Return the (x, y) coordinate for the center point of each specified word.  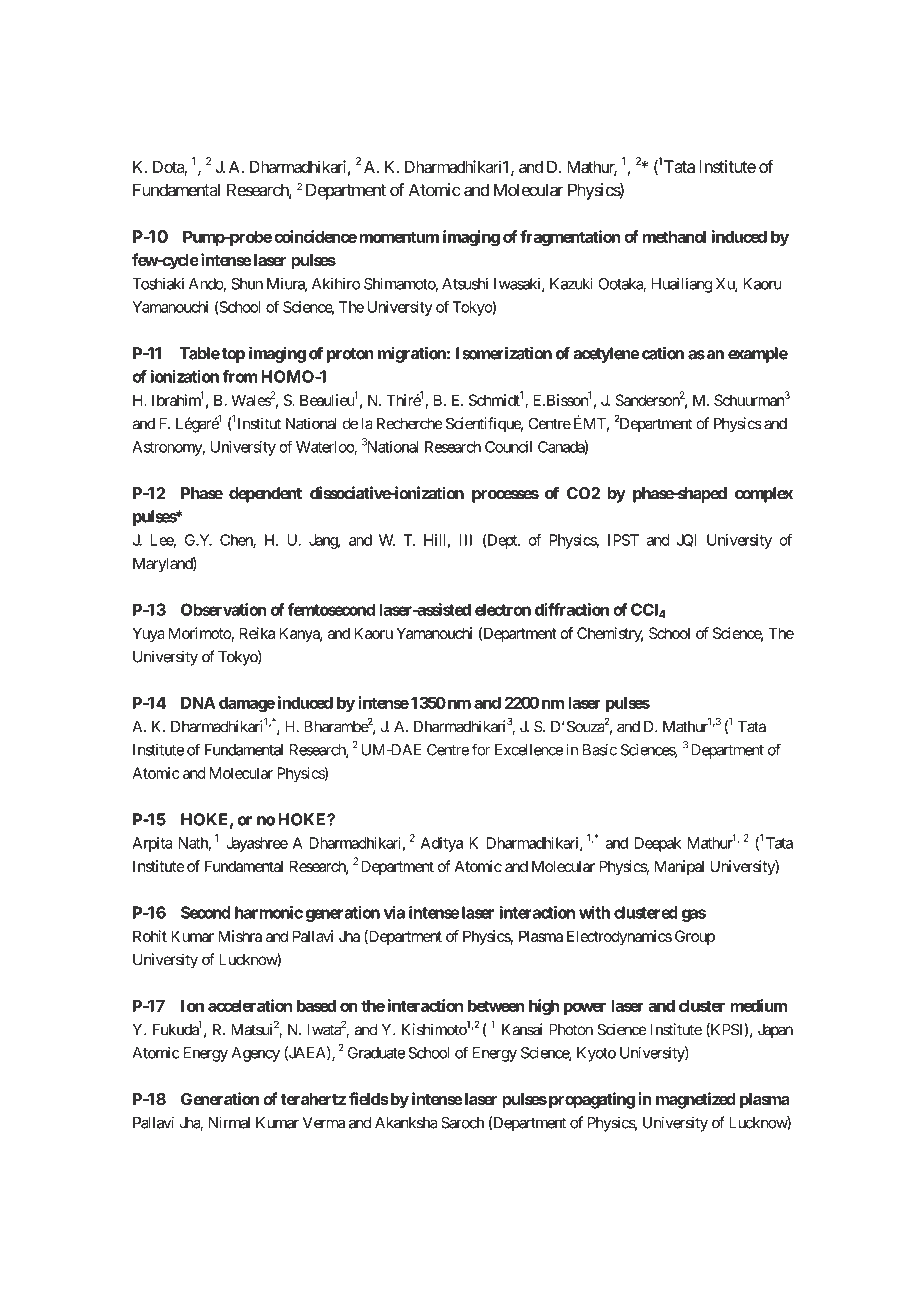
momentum (399, 237)
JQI (686, 540)
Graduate (376, 1053)
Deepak (658, 844)
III (465, 540)
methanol (674, 237)
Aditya (442, 844)
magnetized (696, 1100)
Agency (256, 1054)
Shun (247, 284)
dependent (265, 495)
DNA (198, 703)
